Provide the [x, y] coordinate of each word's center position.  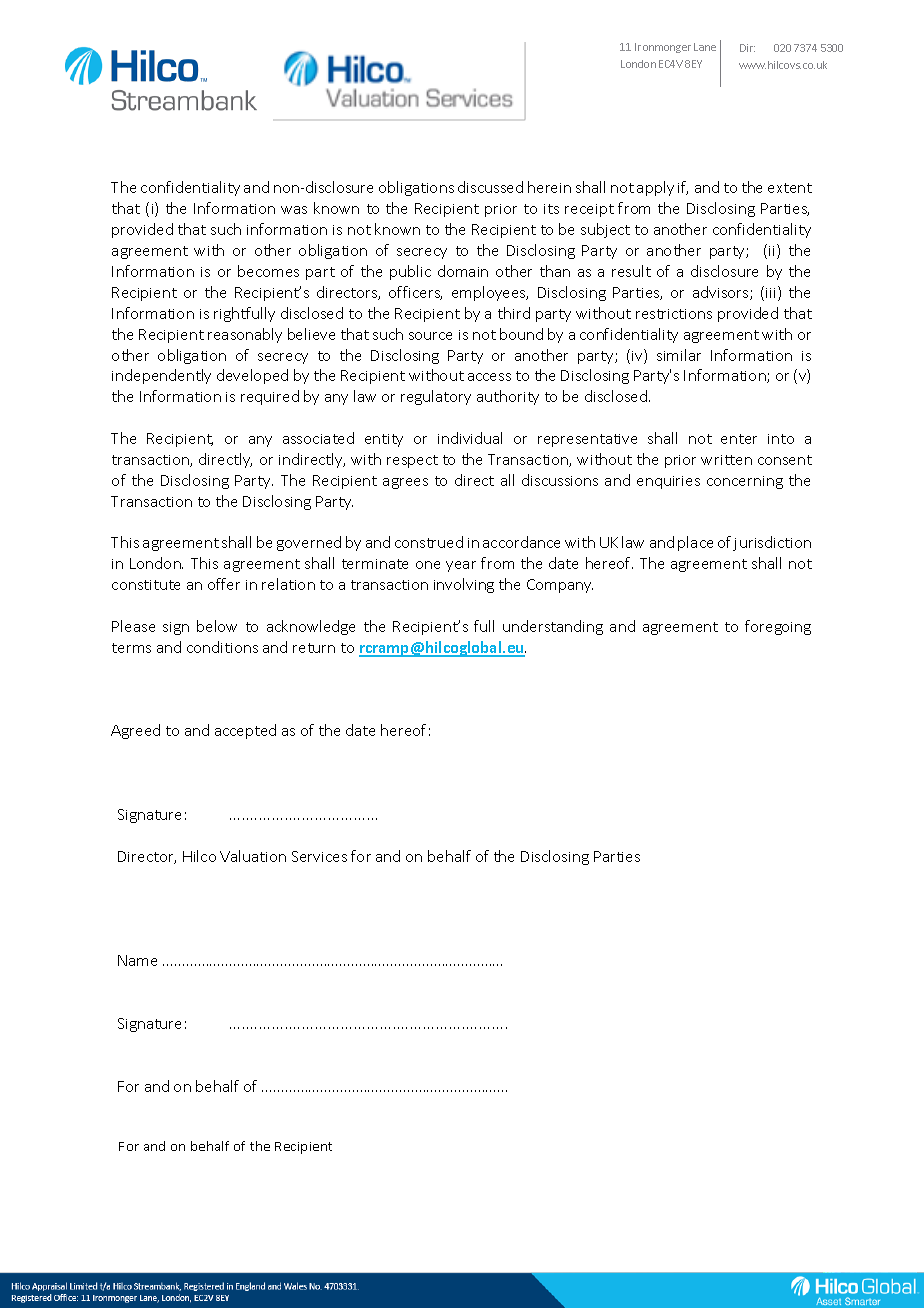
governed [309, 543]
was [294, 210]
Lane [705, 47]
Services [319, 856]
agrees [405, 483]
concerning [745, 482]
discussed [490, 187]
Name [137, 960]
